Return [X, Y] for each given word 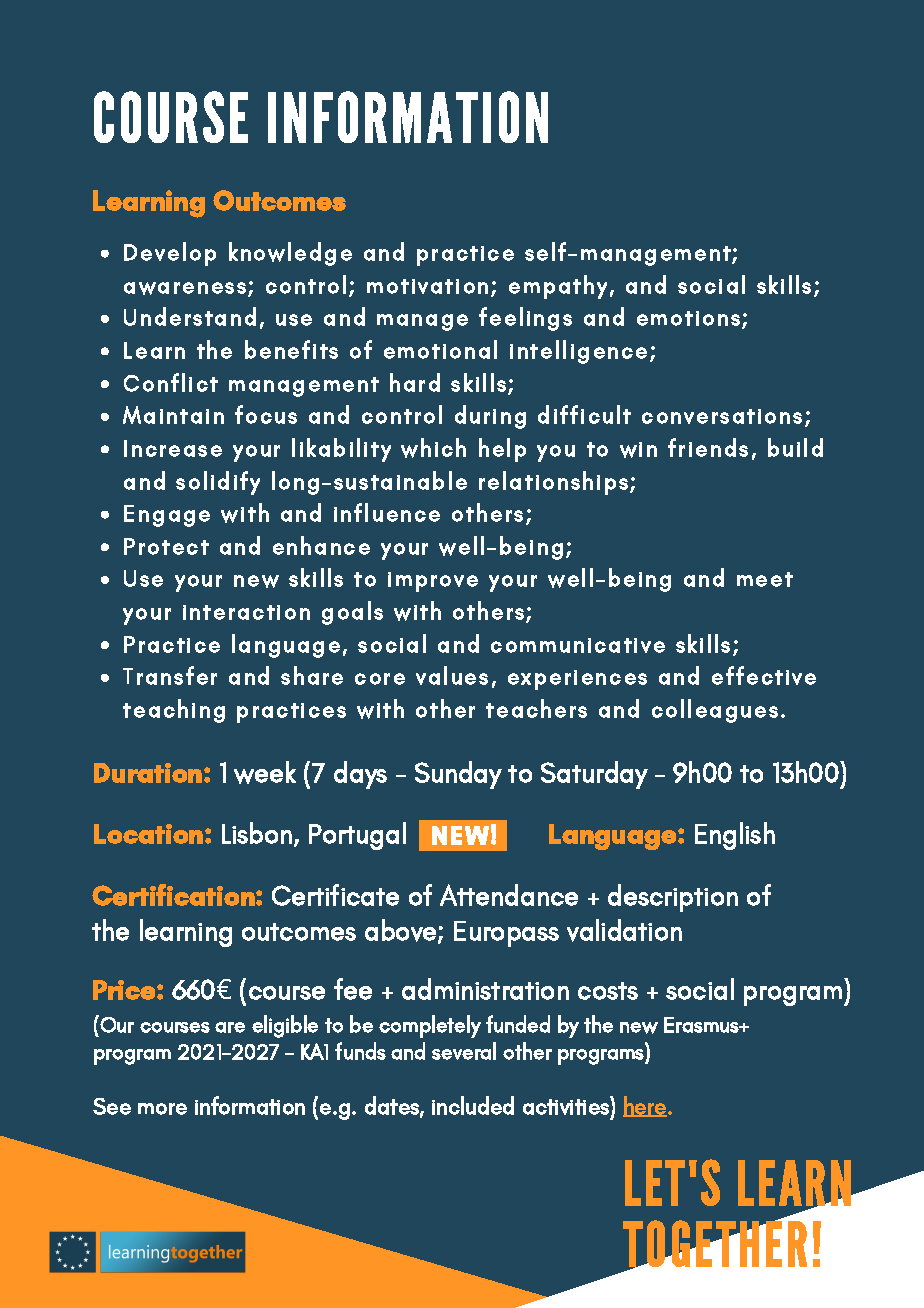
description [673, 898]
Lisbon [258, 834]
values [452, 675]
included [473, 1105]
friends [708, 447]
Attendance [509, 895]
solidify [218, 483]
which [433, 448]
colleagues [715, 711]
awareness [185, 288]
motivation [427, 286]
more [162, 1109]
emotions [688, 318]
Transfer [170, 675]
